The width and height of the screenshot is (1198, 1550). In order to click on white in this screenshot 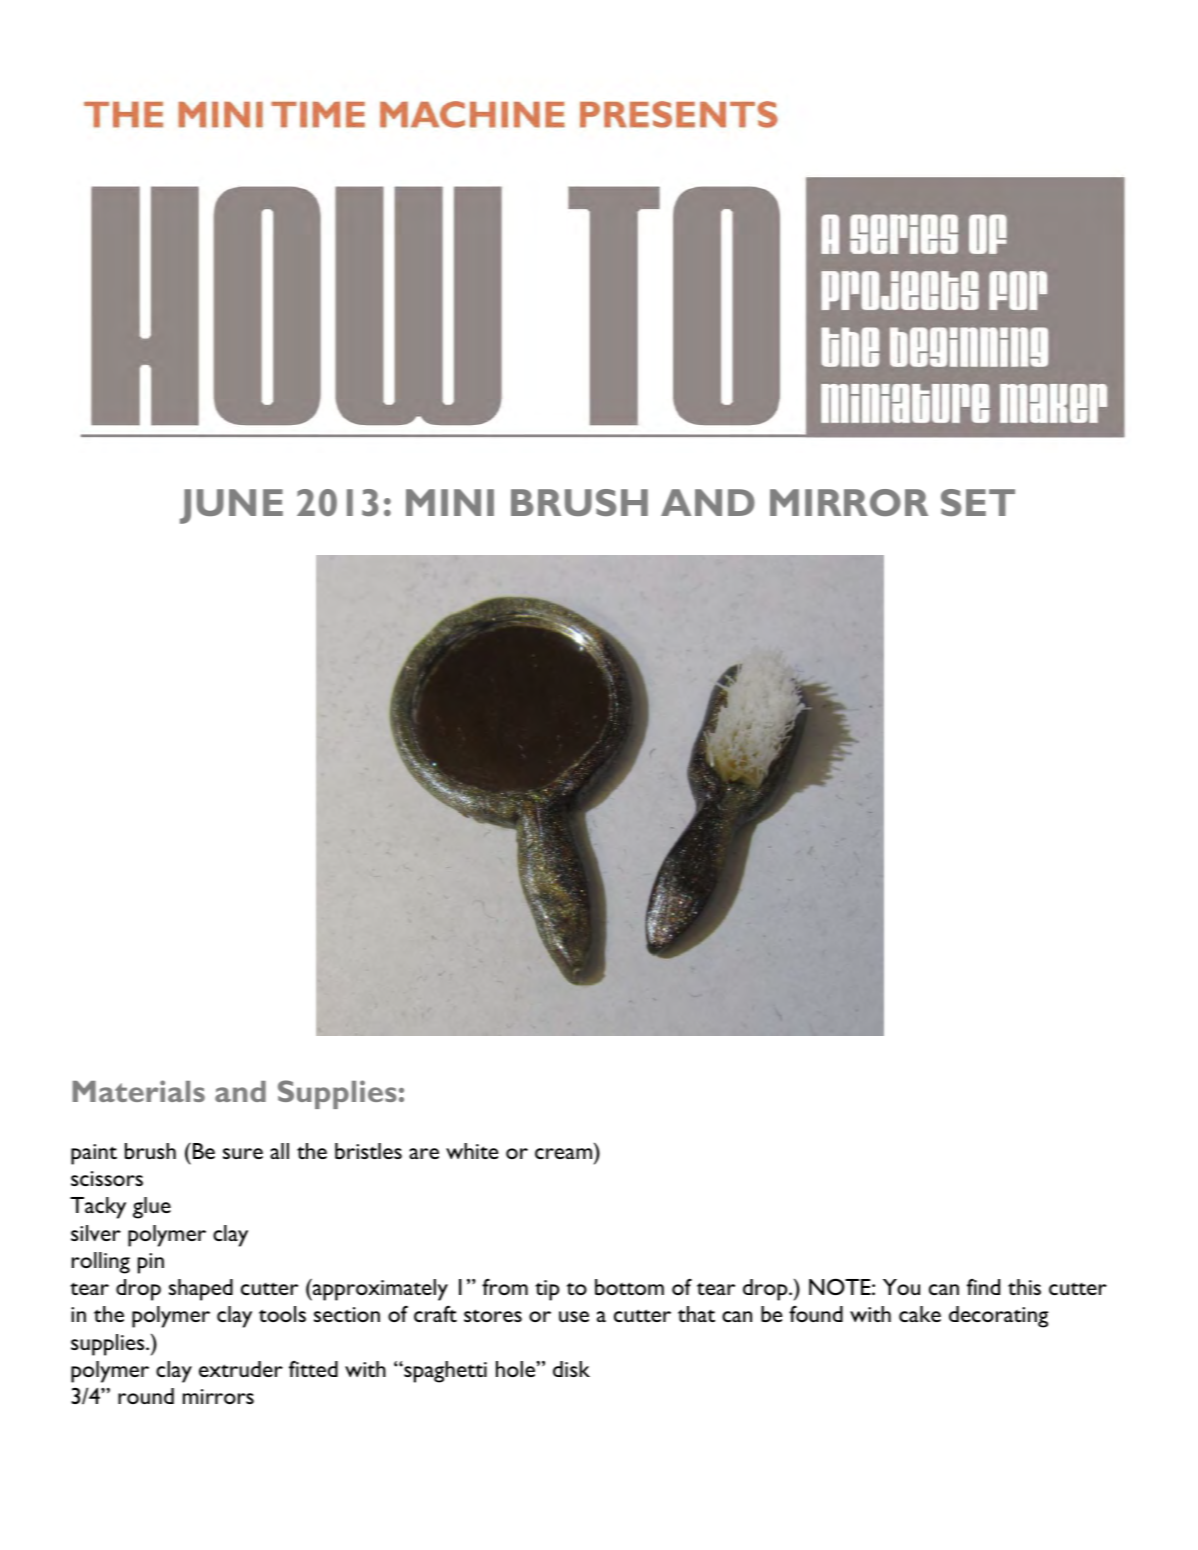, I will do `click(472, 1151)`.
